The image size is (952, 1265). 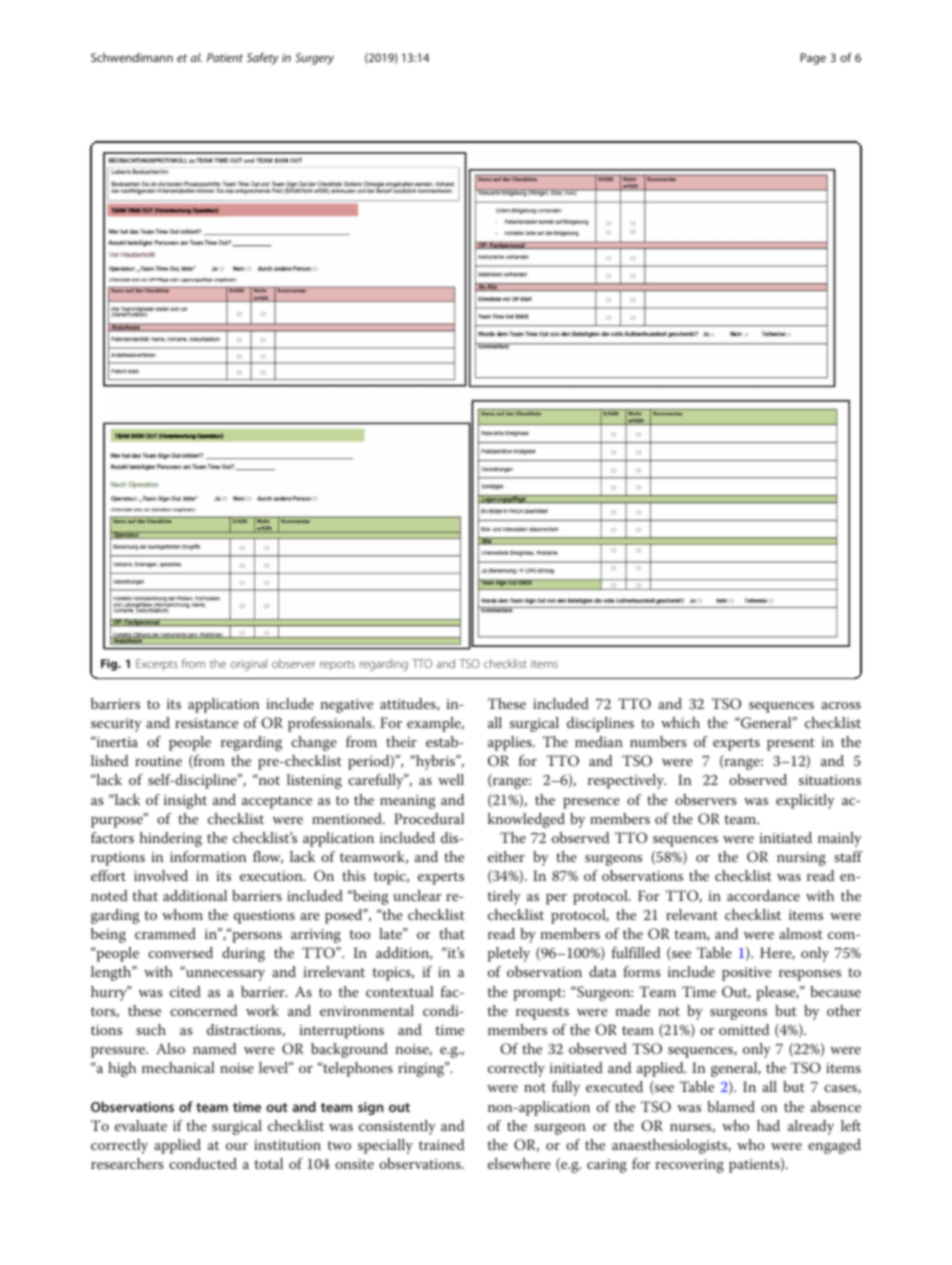 What do you see at coordinates (314, 59) in the screenshot?
I see `Surgery` at bounding box center [314, 59].
